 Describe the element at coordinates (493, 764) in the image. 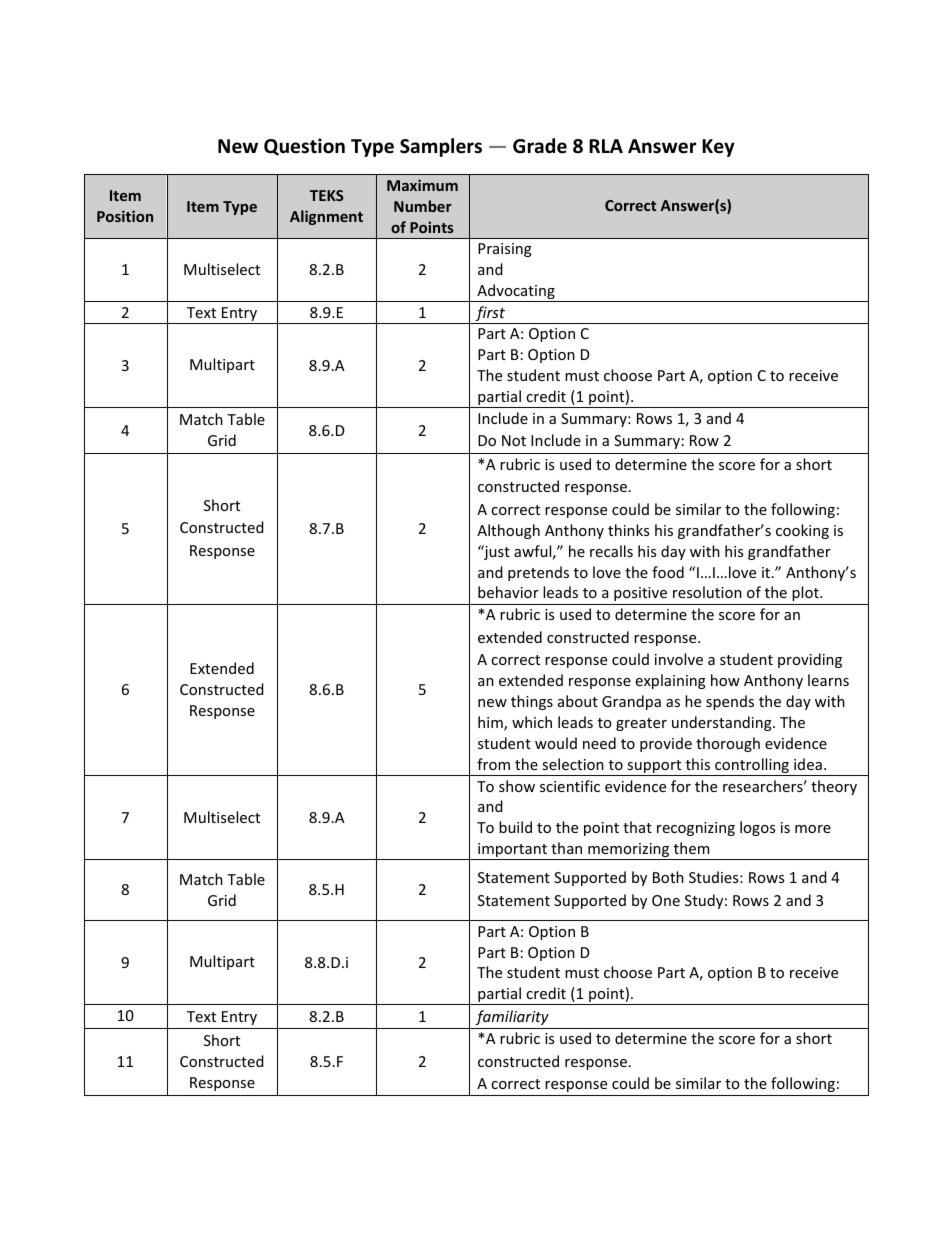

I see `from` at that location.
